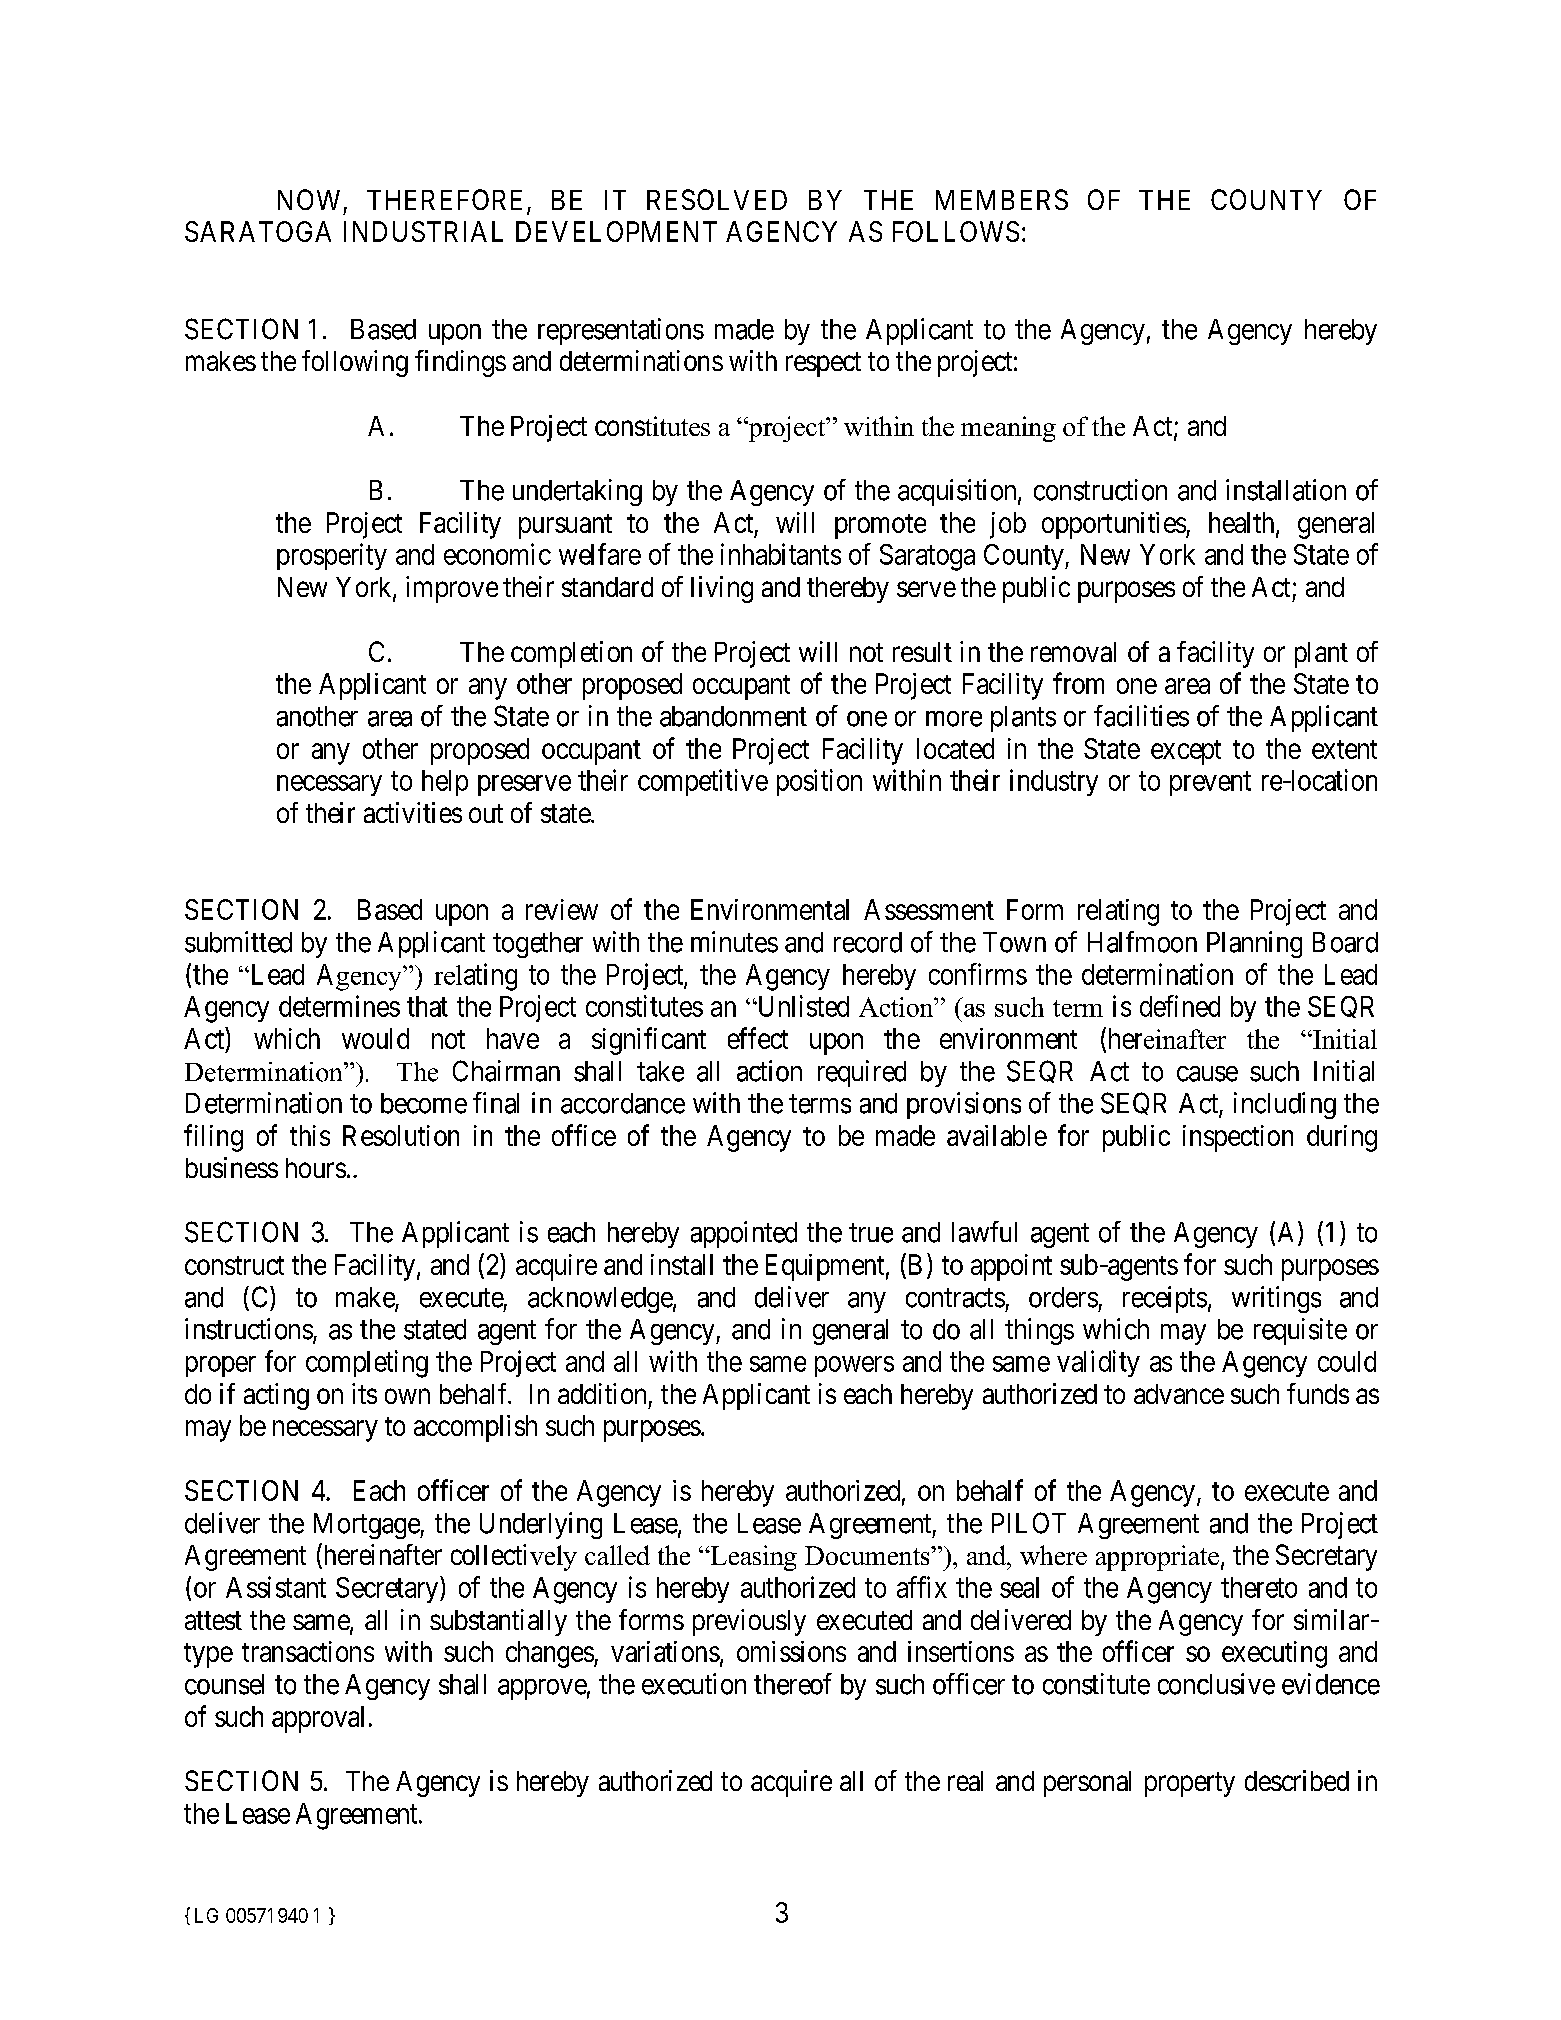  I want to click on powers, so click(854, 1366).
